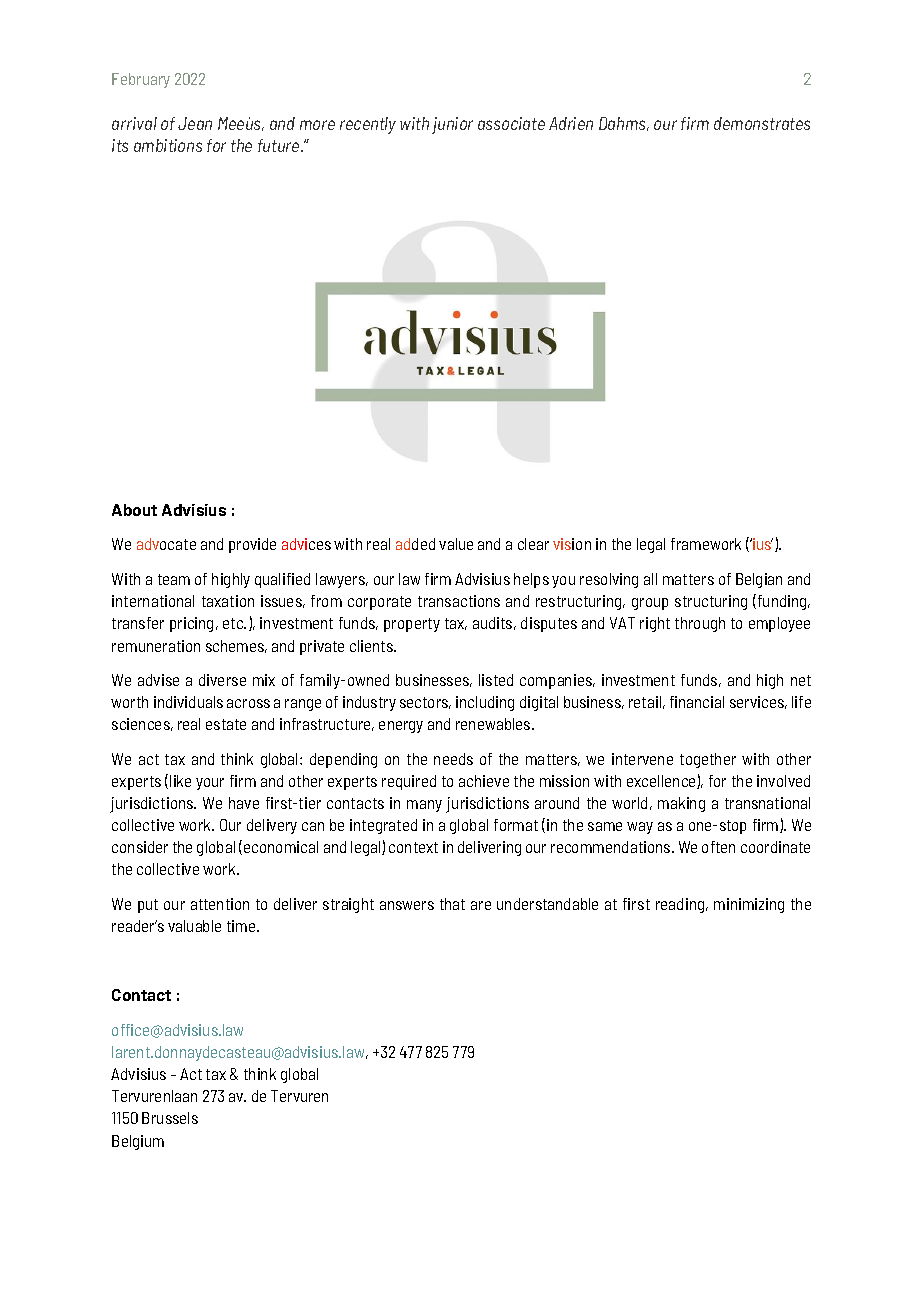 The image size is (924, 1308). I want to click on transactions, so click(459, 601).
